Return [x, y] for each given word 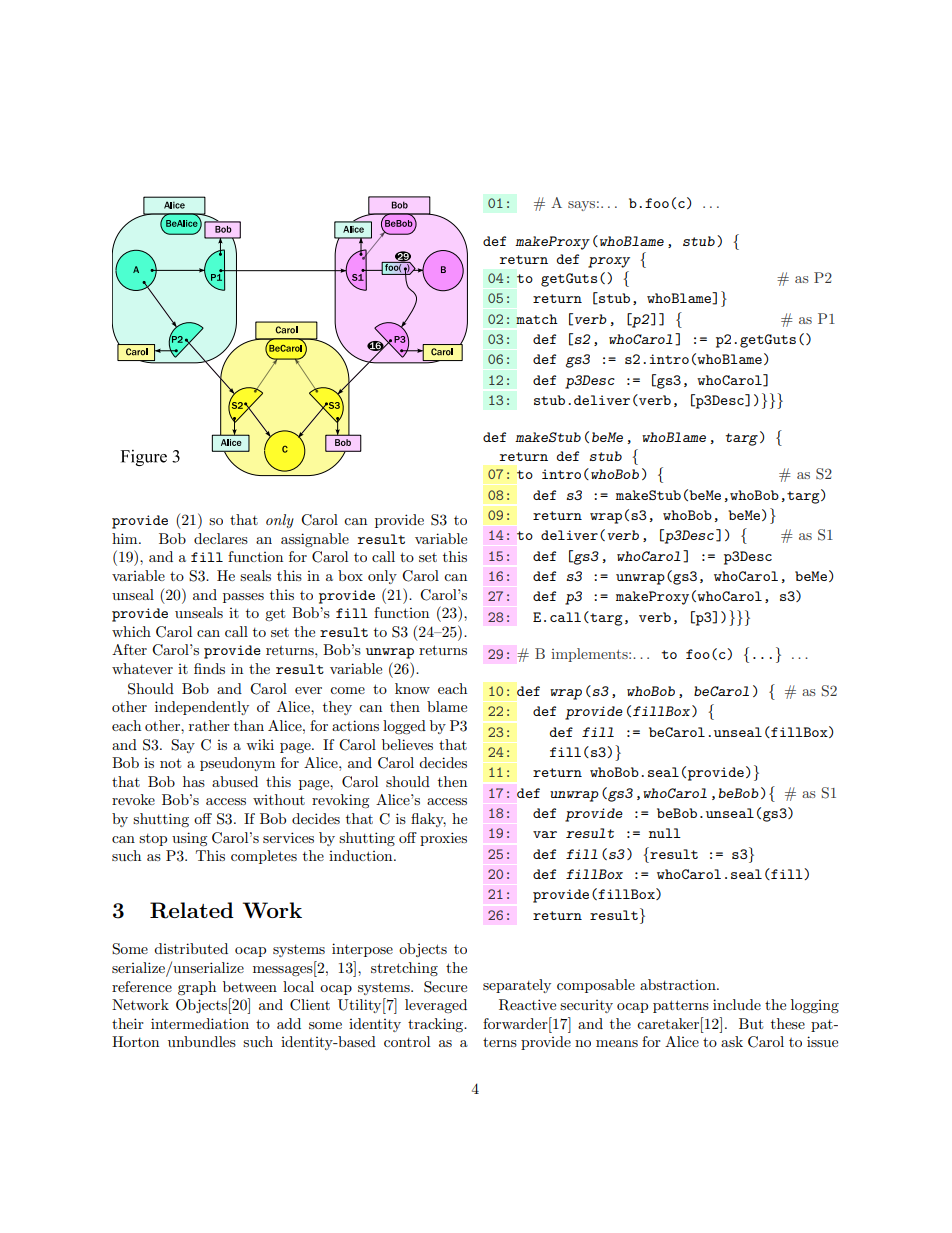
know [412, 688]
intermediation [200, 1023]
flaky [428, 820]
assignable [315, 540]
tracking [437, 1025]
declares [221, 538]
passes [243, 598]
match [537, 319]
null [665, 833]
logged [404, 727]
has [194, 781]
